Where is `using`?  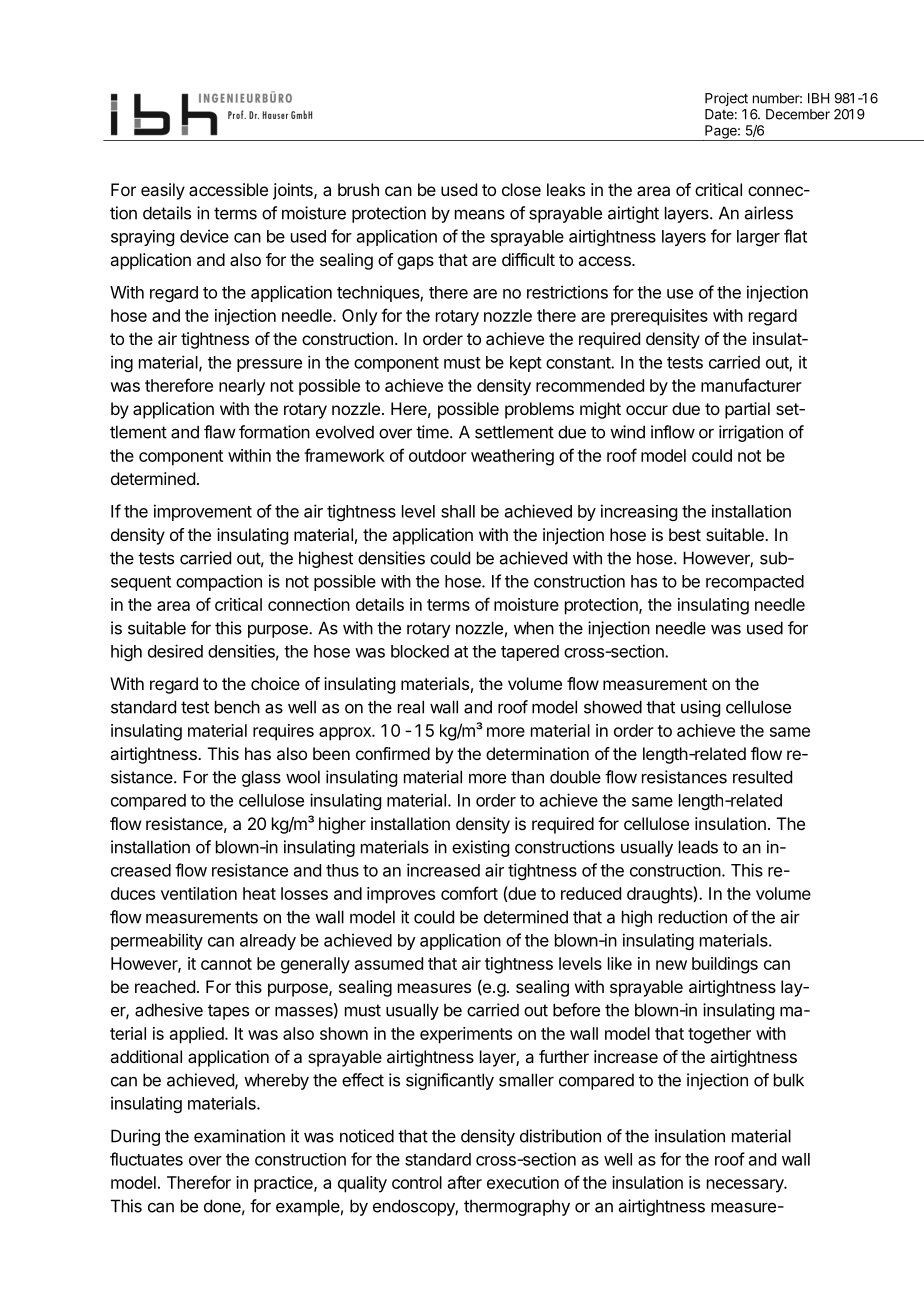 using is located at coordinates (700, 708).
